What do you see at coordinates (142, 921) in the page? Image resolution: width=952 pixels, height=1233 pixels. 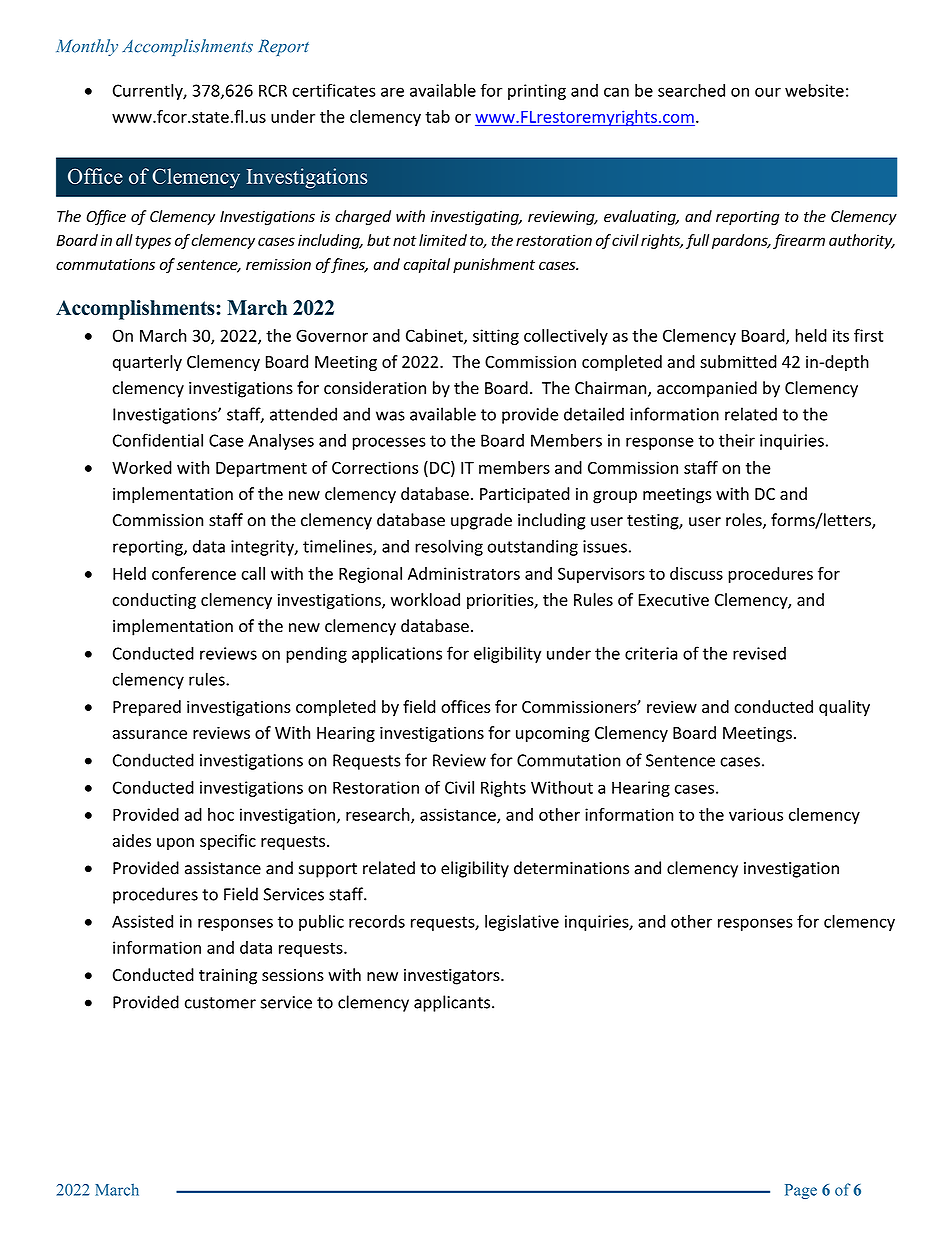 I see `Assisted` at bounding box center [142, 921].
